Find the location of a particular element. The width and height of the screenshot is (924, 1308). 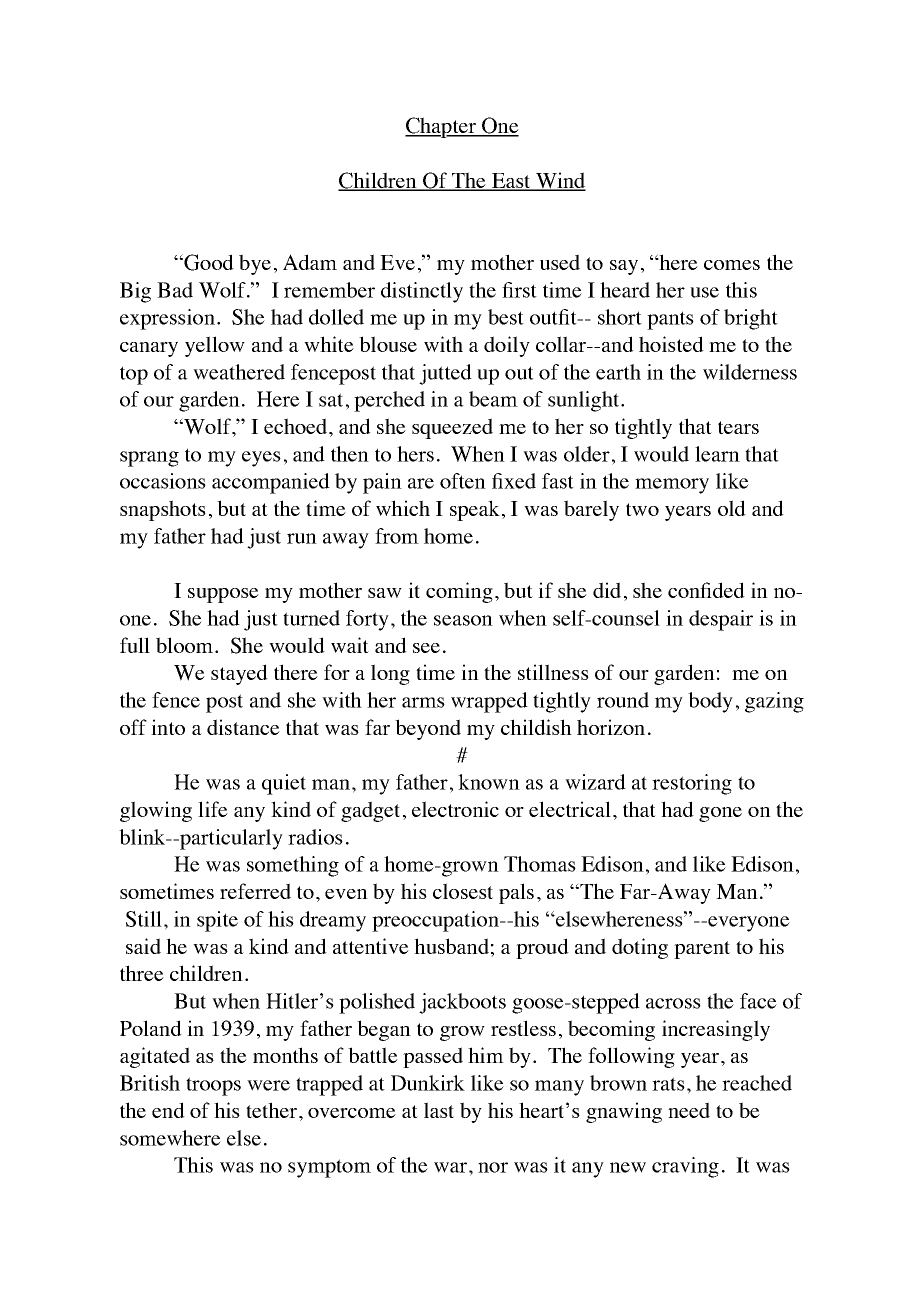

Chapter is located at coordinates (441, 127).
